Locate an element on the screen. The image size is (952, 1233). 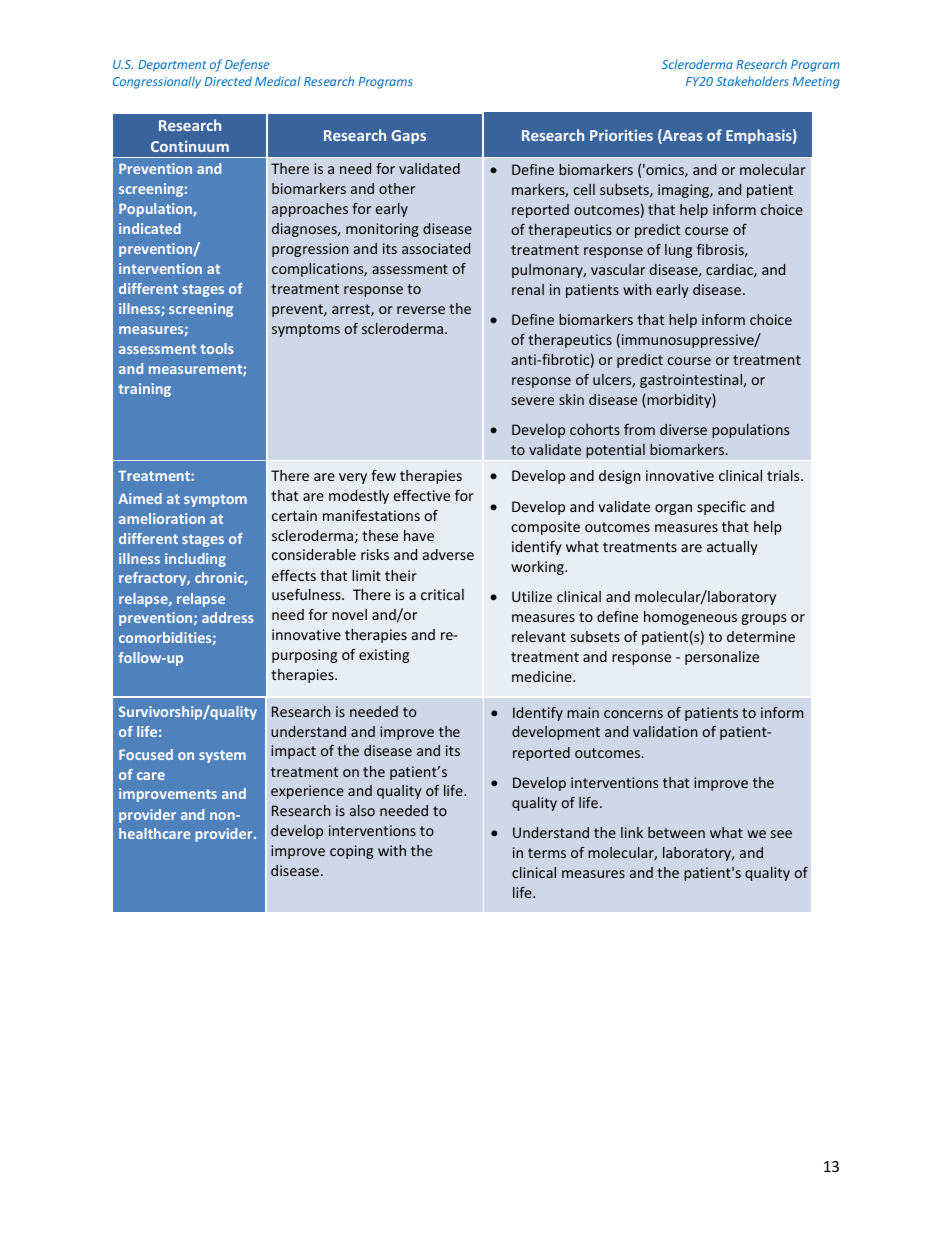
trials is located at coordinates (784, 475).
